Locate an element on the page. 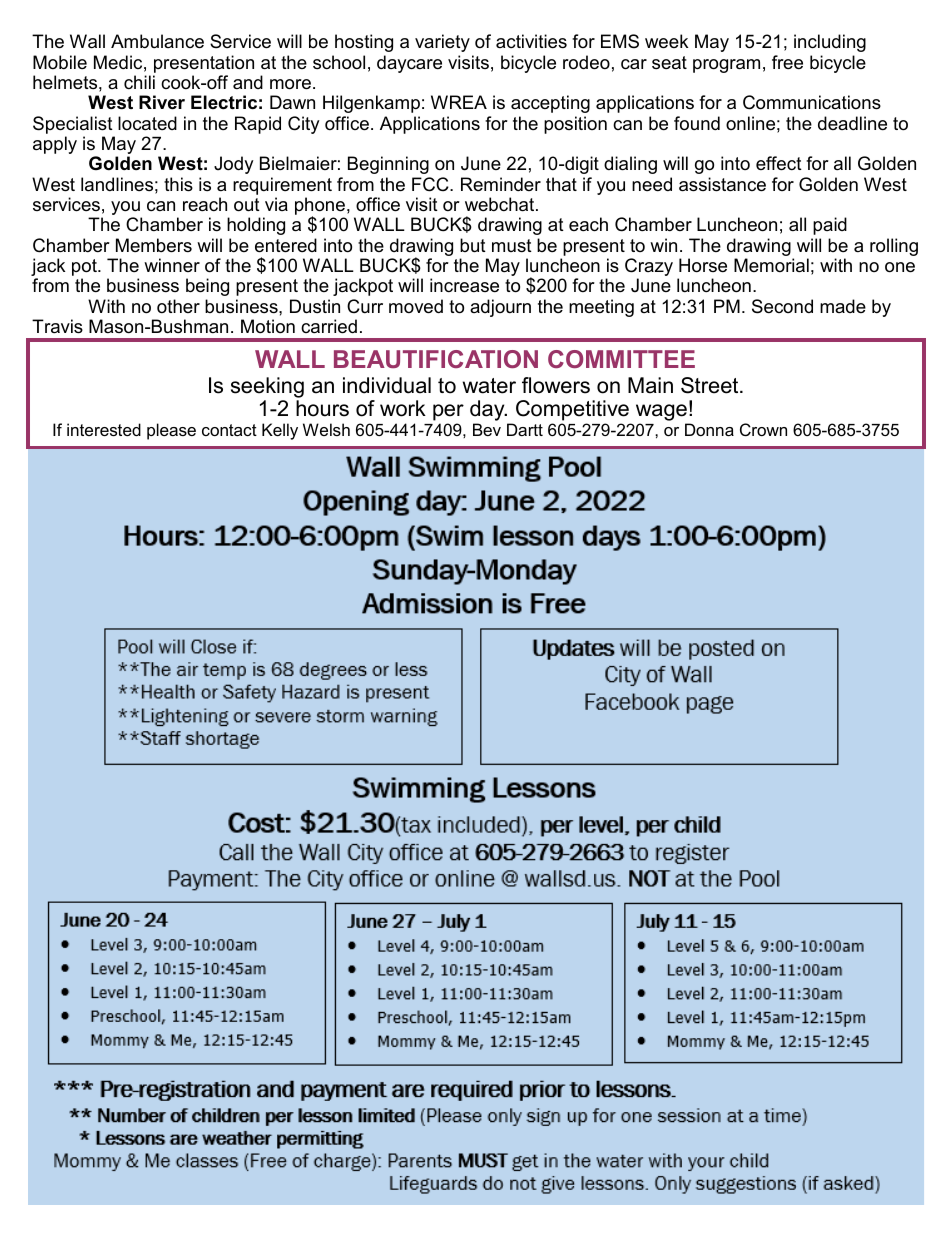 The width and height of the image is (952, 1233). please is located at coordinates (171, 431).
